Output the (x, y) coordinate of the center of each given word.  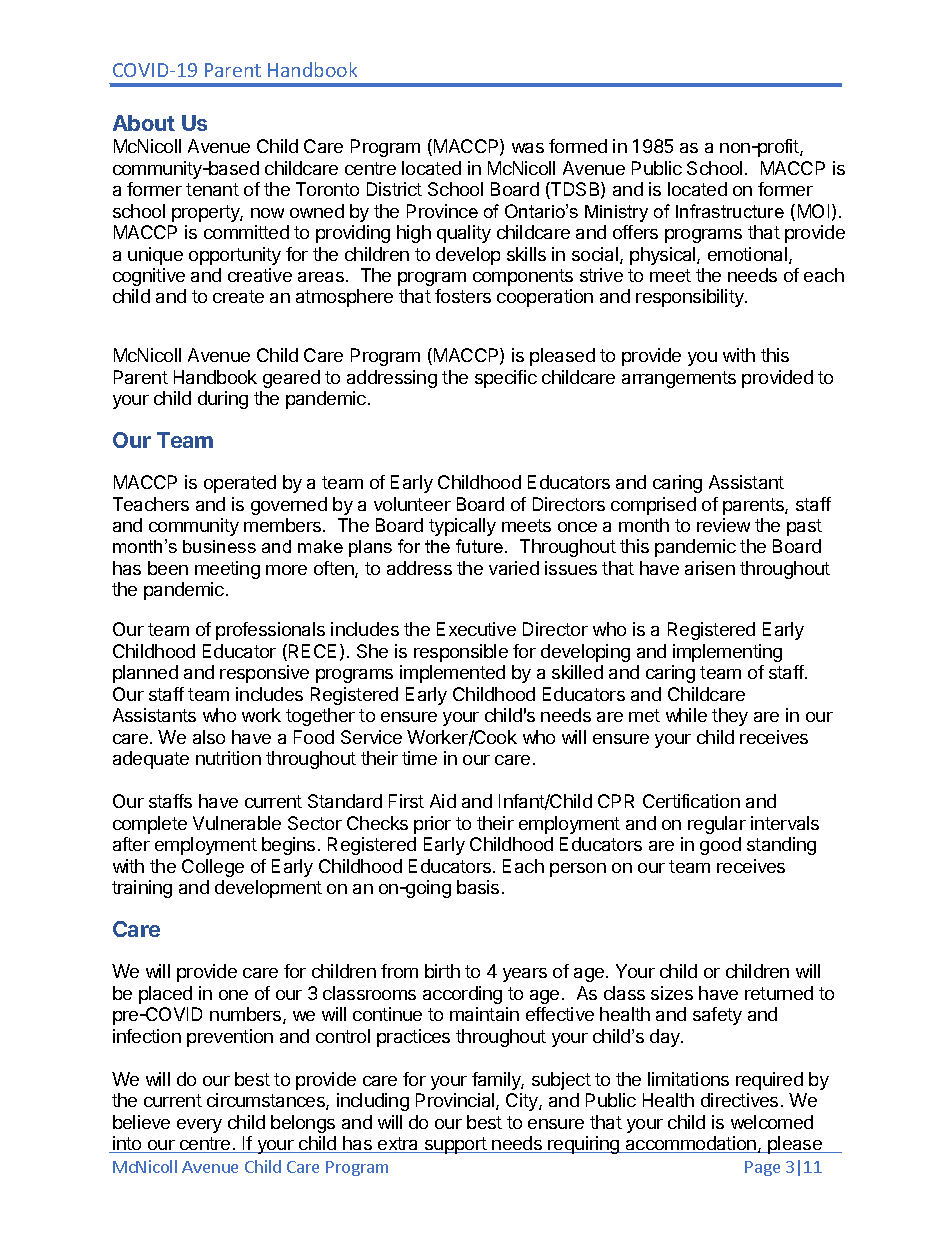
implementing (727, 653)
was (528, 148)
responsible (461, 653)
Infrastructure (730, 211)
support (456, 1145)
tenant (212, 189)
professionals (270, 631)
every (199, 1126)
